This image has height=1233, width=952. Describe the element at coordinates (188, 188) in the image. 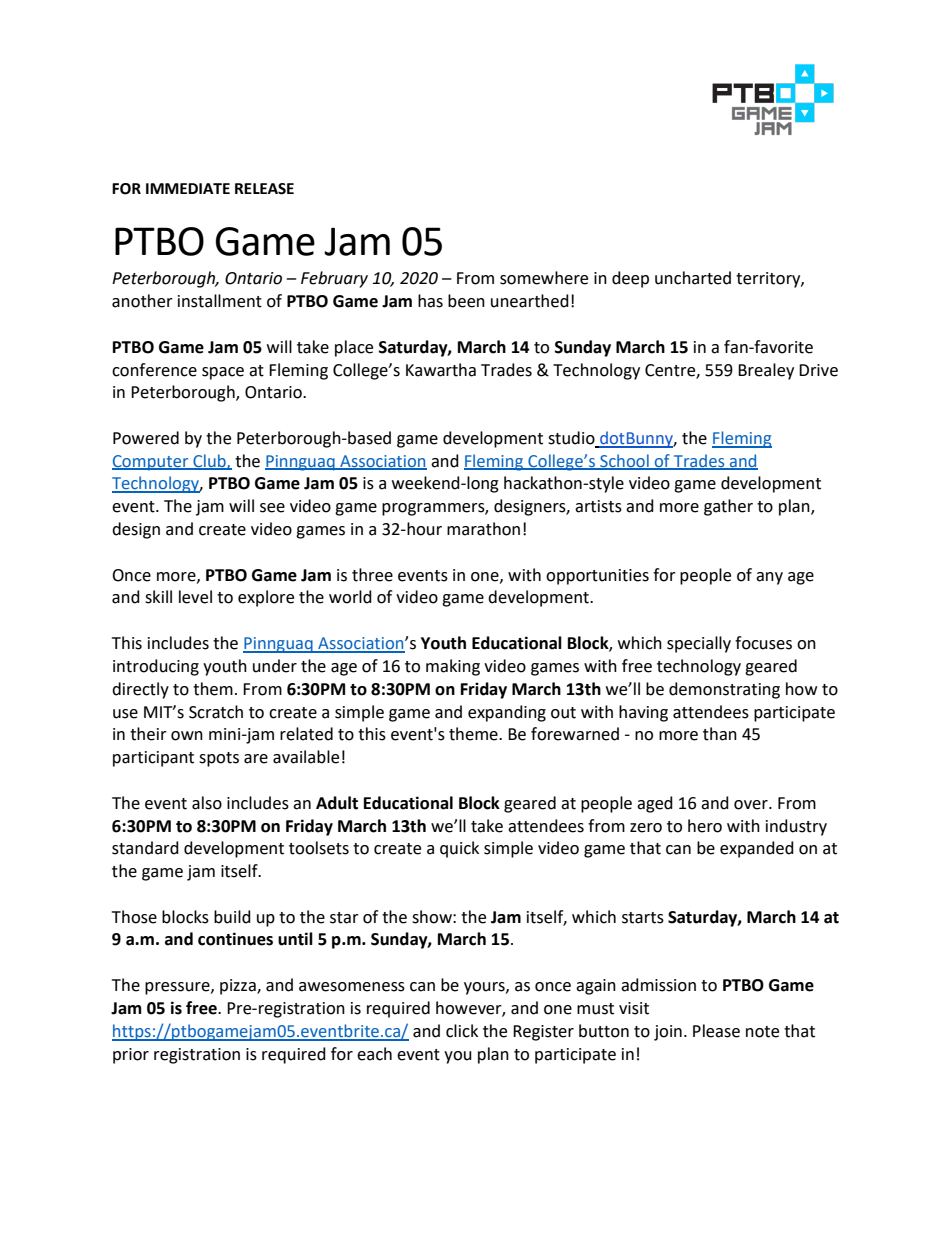

I see `IMMEDIATE` at that location.
